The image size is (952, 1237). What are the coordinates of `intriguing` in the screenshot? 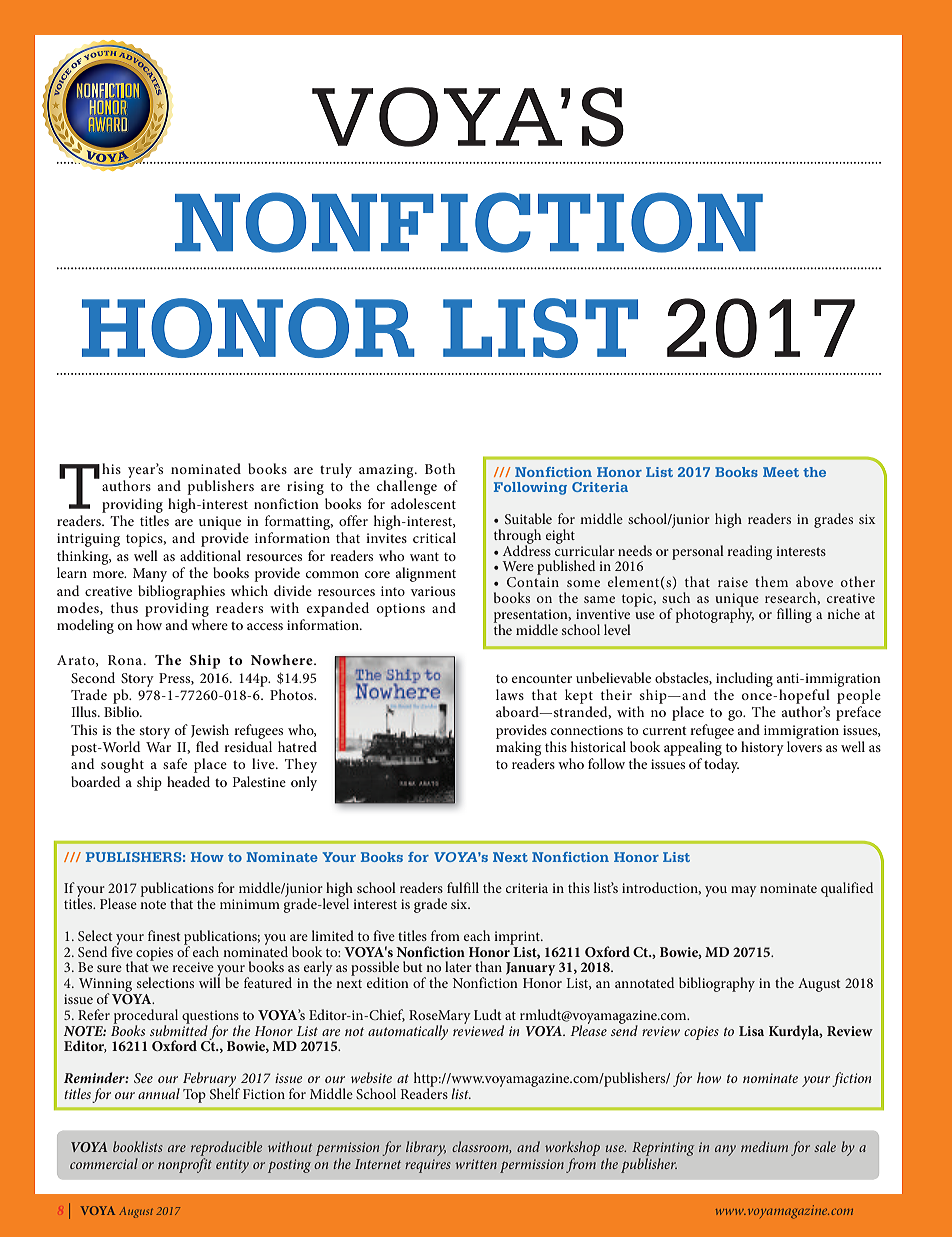 It's located at (88, 540).
